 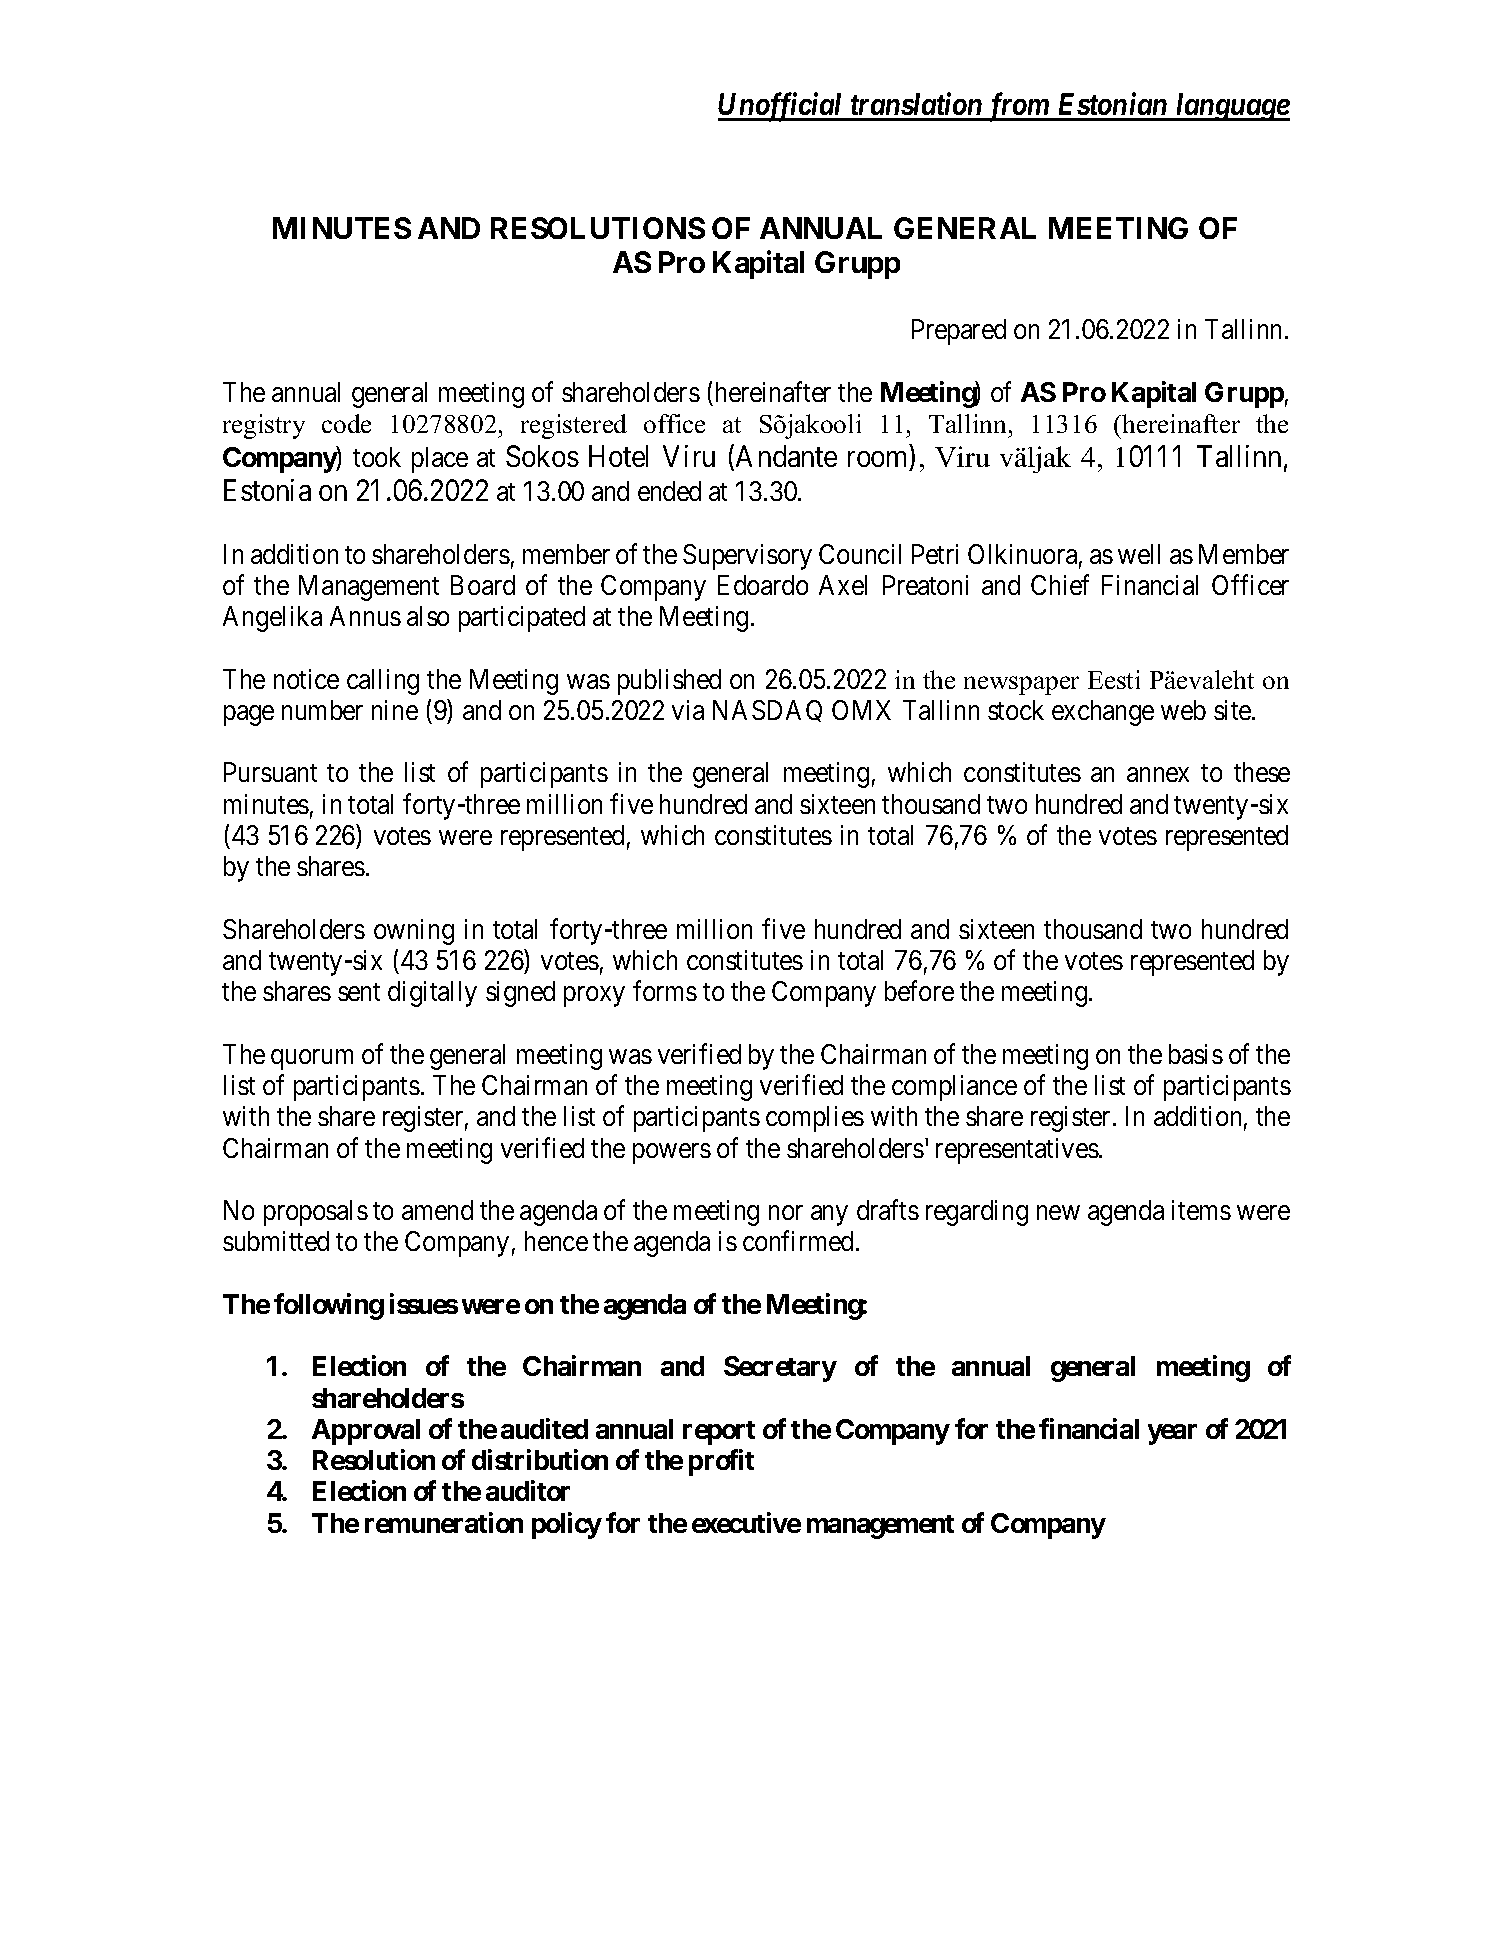 I want to click on code, so click(x=346, y=423).
